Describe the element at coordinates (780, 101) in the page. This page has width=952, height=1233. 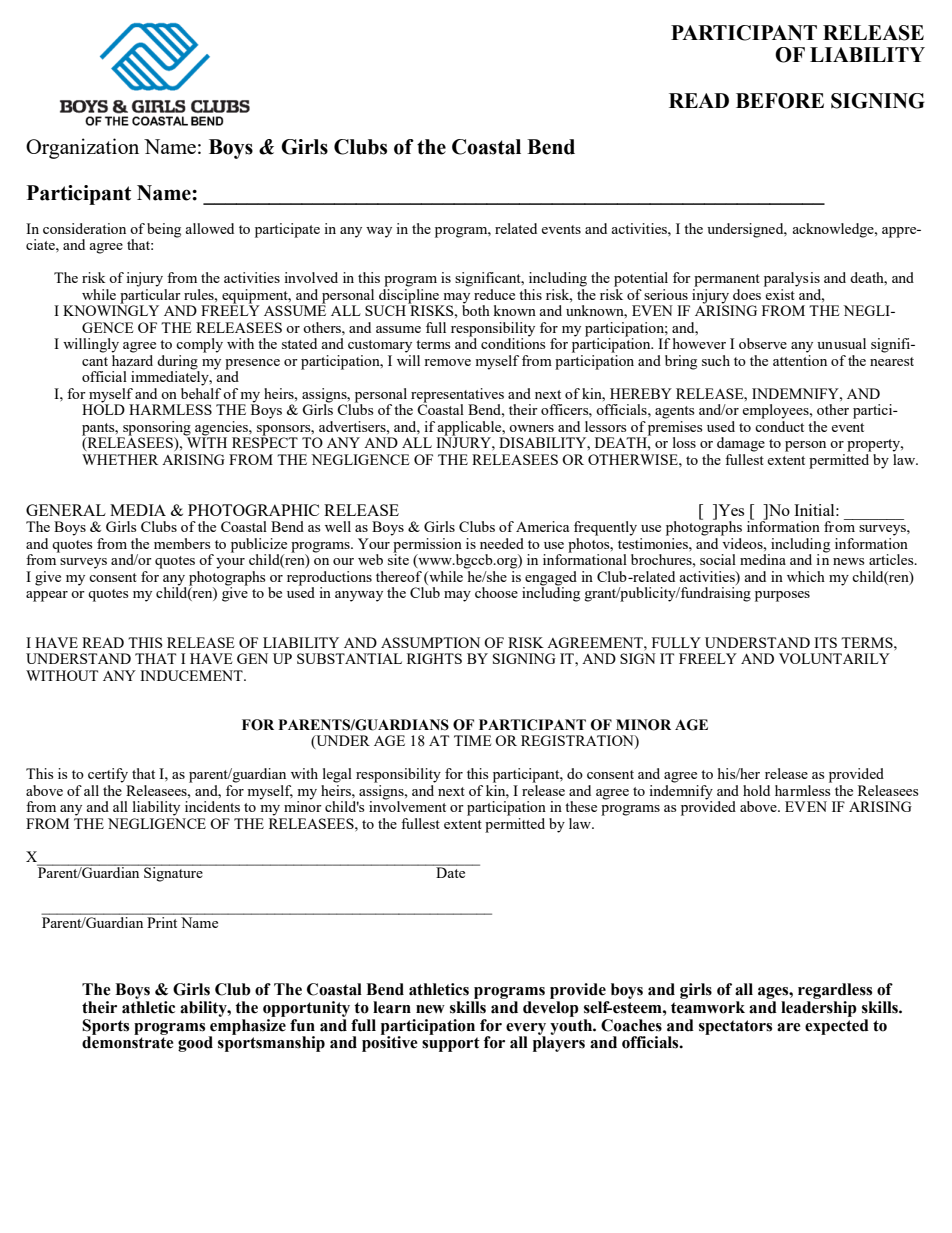
I see `BEFORE` at that location.
